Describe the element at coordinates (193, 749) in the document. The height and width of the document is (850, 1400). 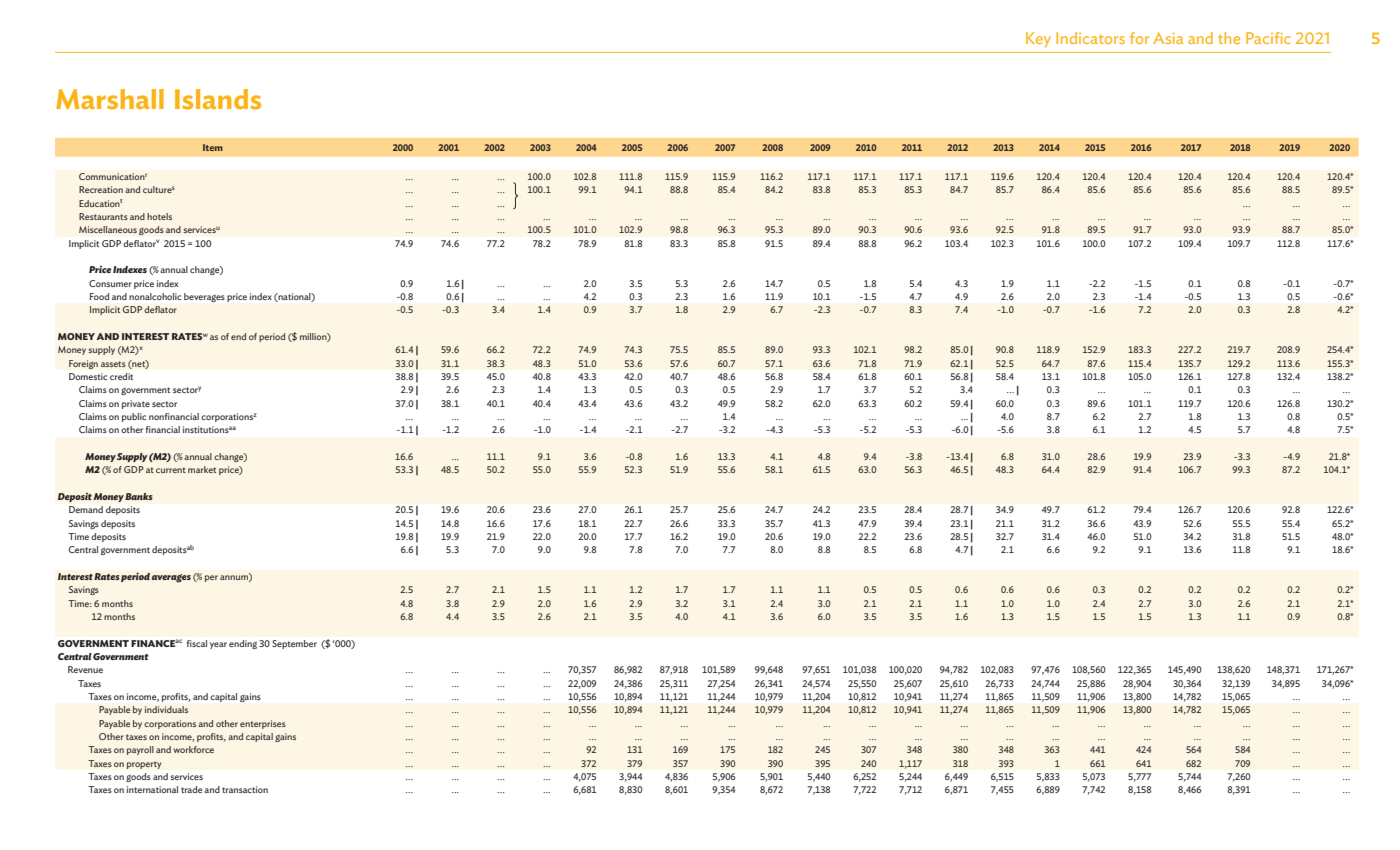
I see `workforce` at that location.
